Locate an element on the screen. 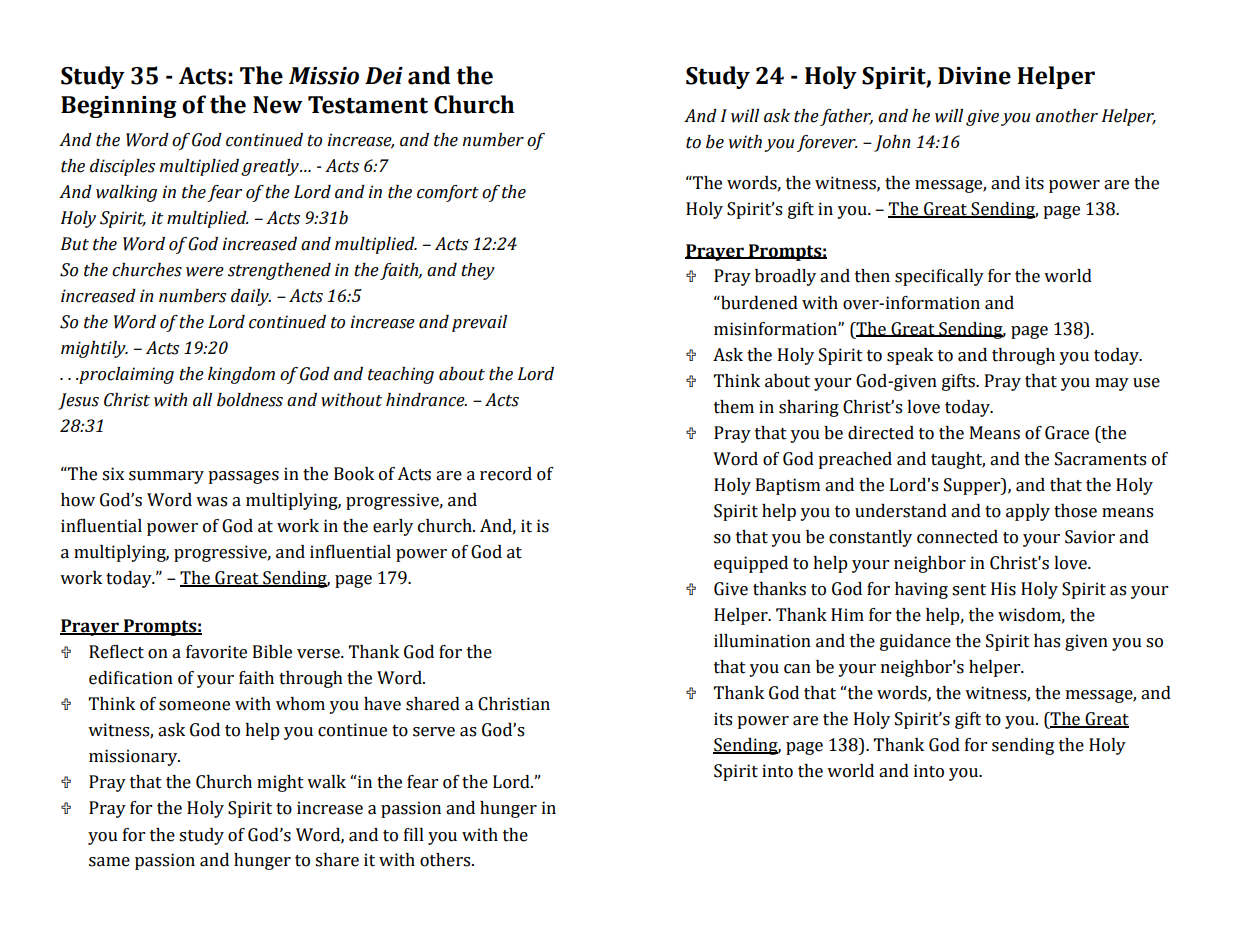 The height and width of the screenshot is (952, 1233). summary is located at coordinates (166, 477).
